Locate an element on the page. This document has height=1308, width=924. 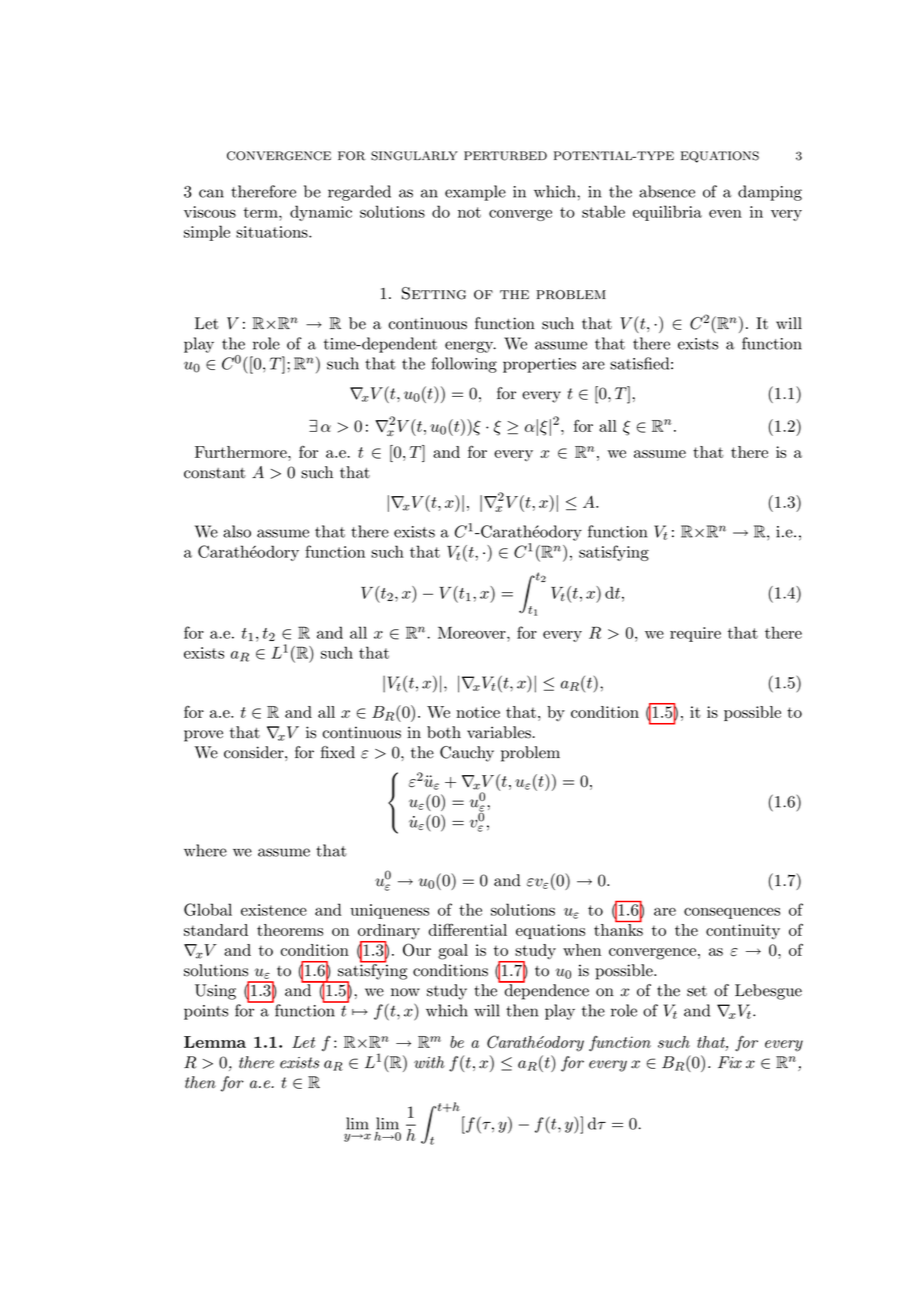
example is located at coordinates (475, 193).
